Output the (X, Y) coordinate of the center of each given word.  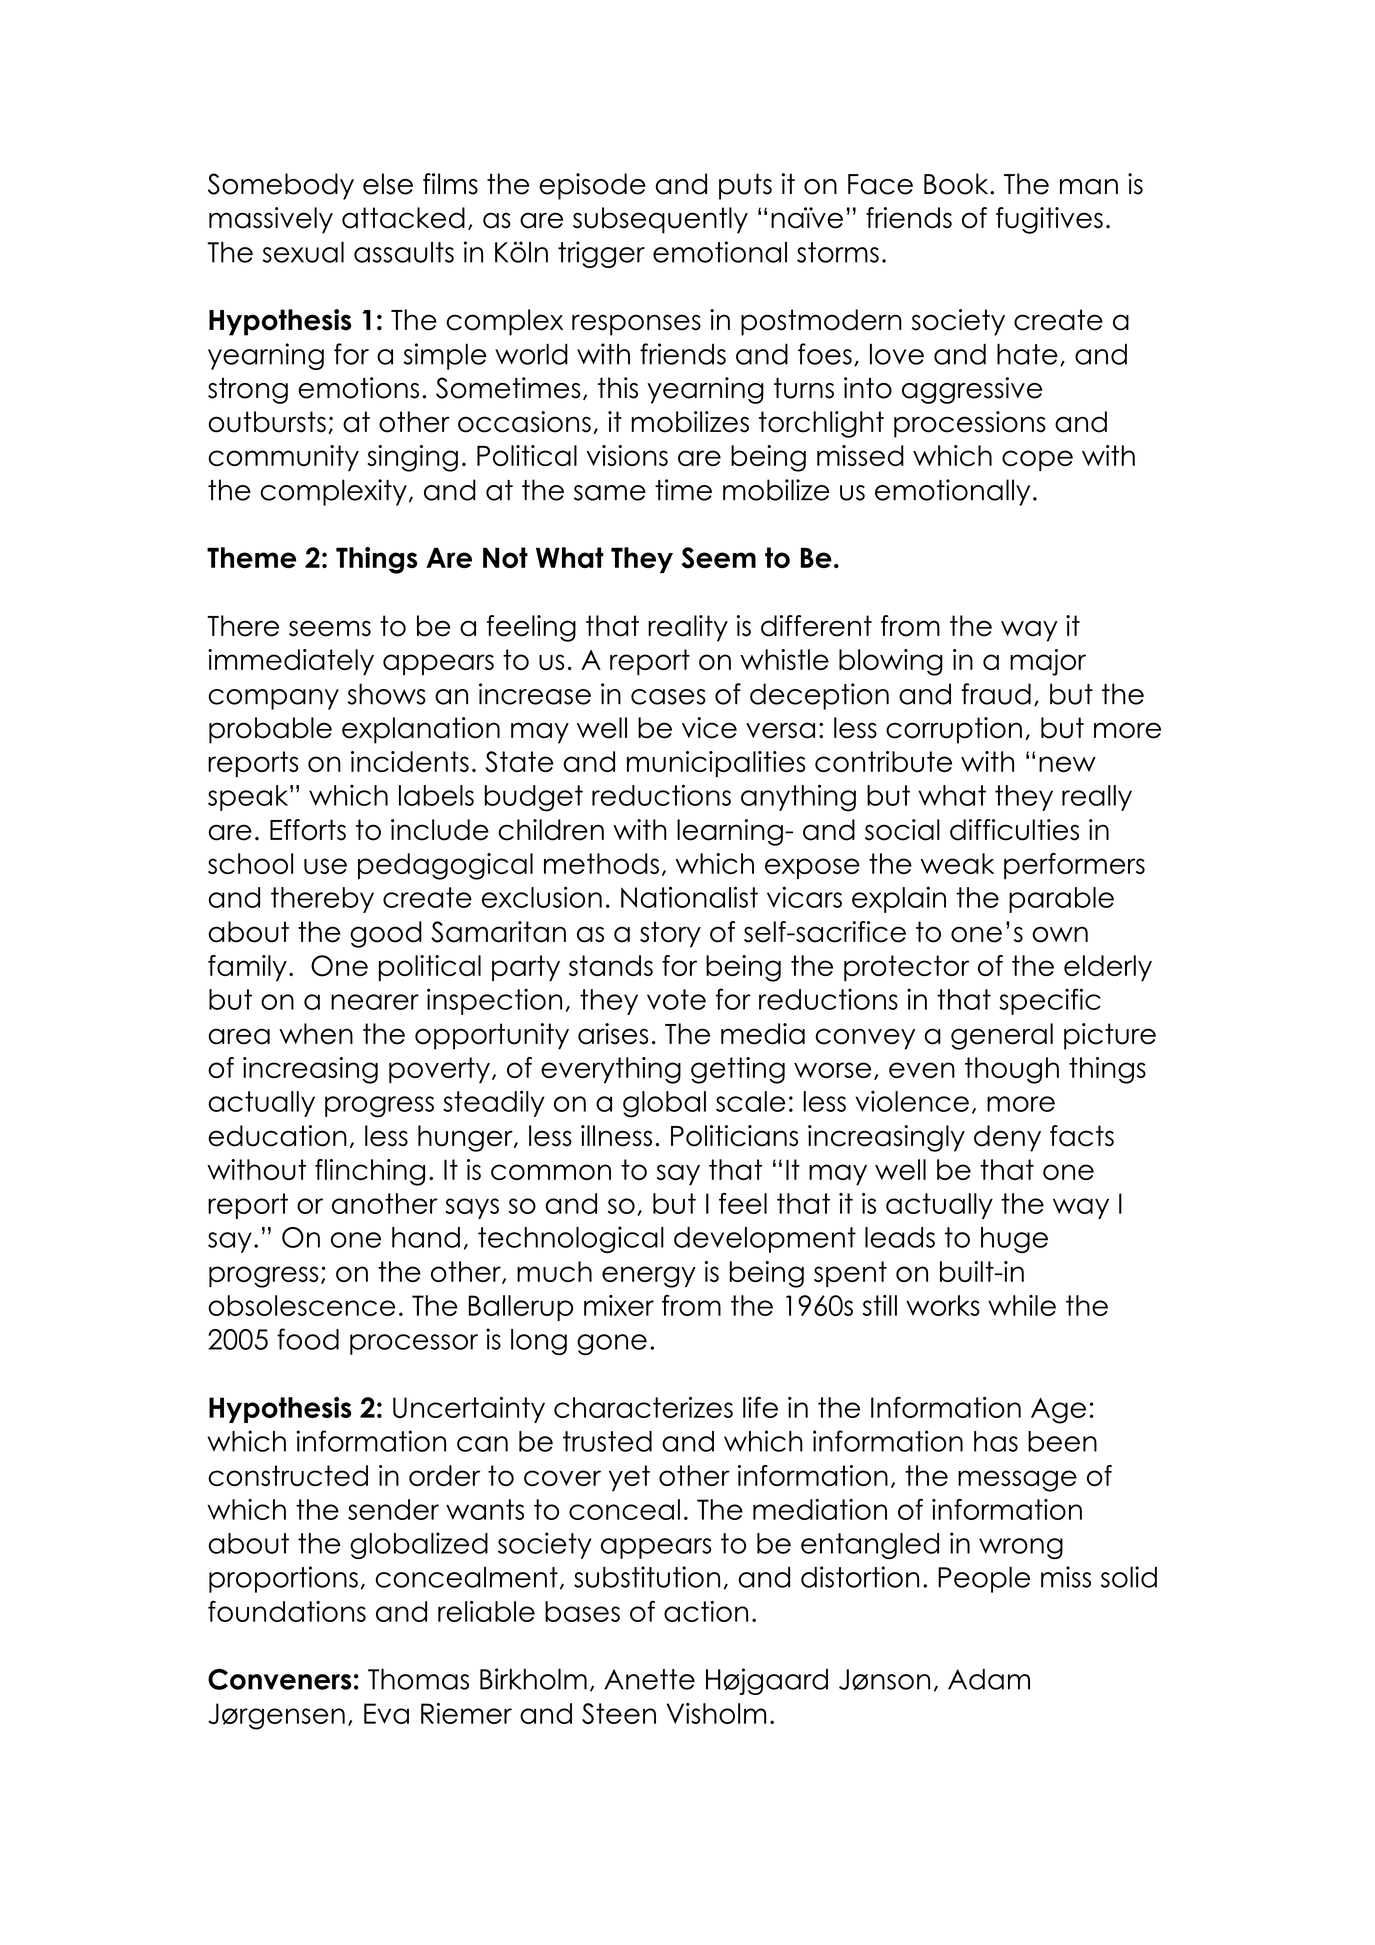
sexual (303, 252)
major (1048, 662)
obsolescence (302, 1305)
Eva (386, 1713)
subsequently (660, 220)
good (386, 934)
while (1022, 1305)
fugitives (1049, 220)
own (1060, 934)
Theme (251, 557)
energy (649, 1277)
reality (688, 628)
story (670, 934)
